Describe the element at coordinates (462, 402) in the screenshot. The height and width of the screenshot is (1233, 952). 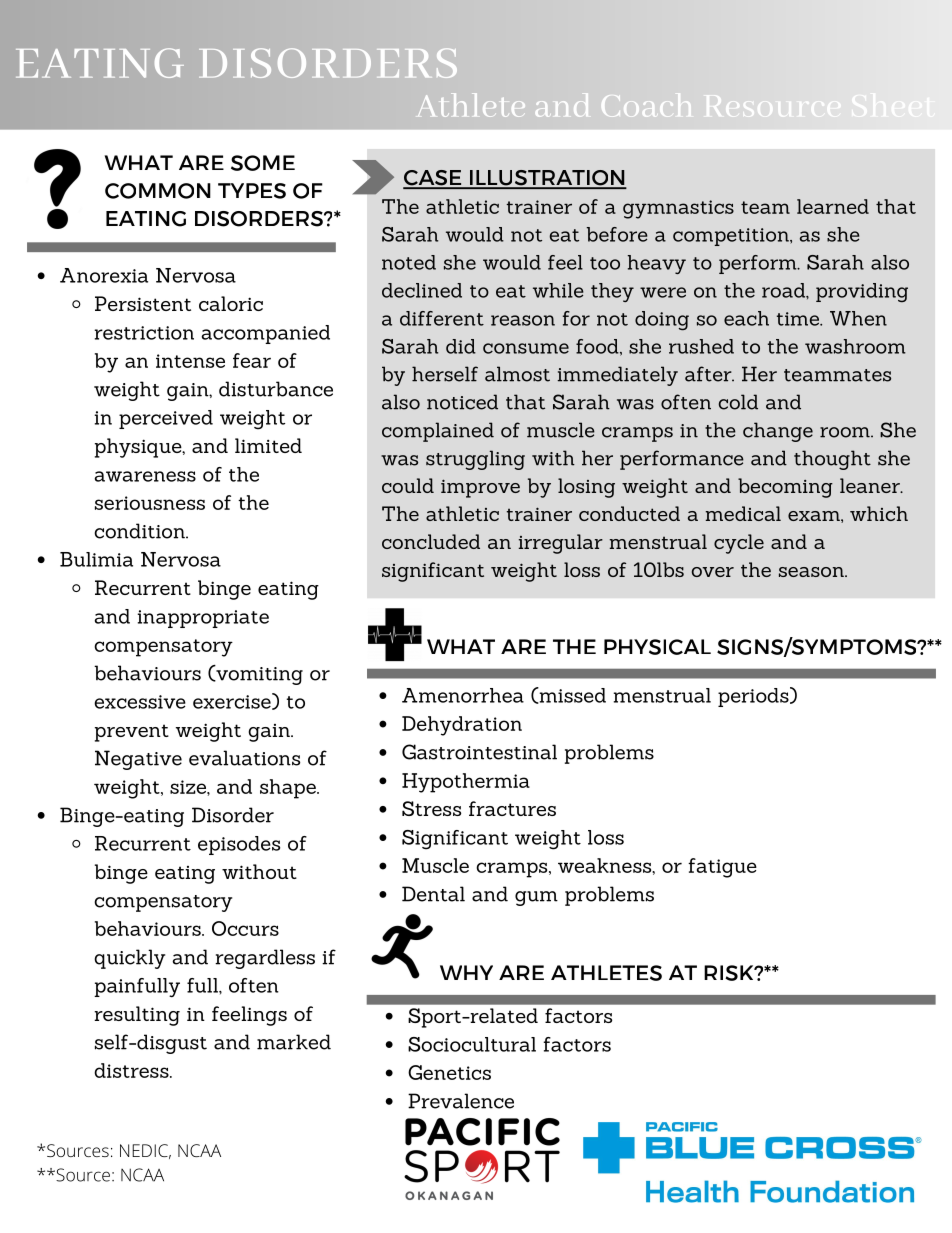
I see `noticed` at that location.
